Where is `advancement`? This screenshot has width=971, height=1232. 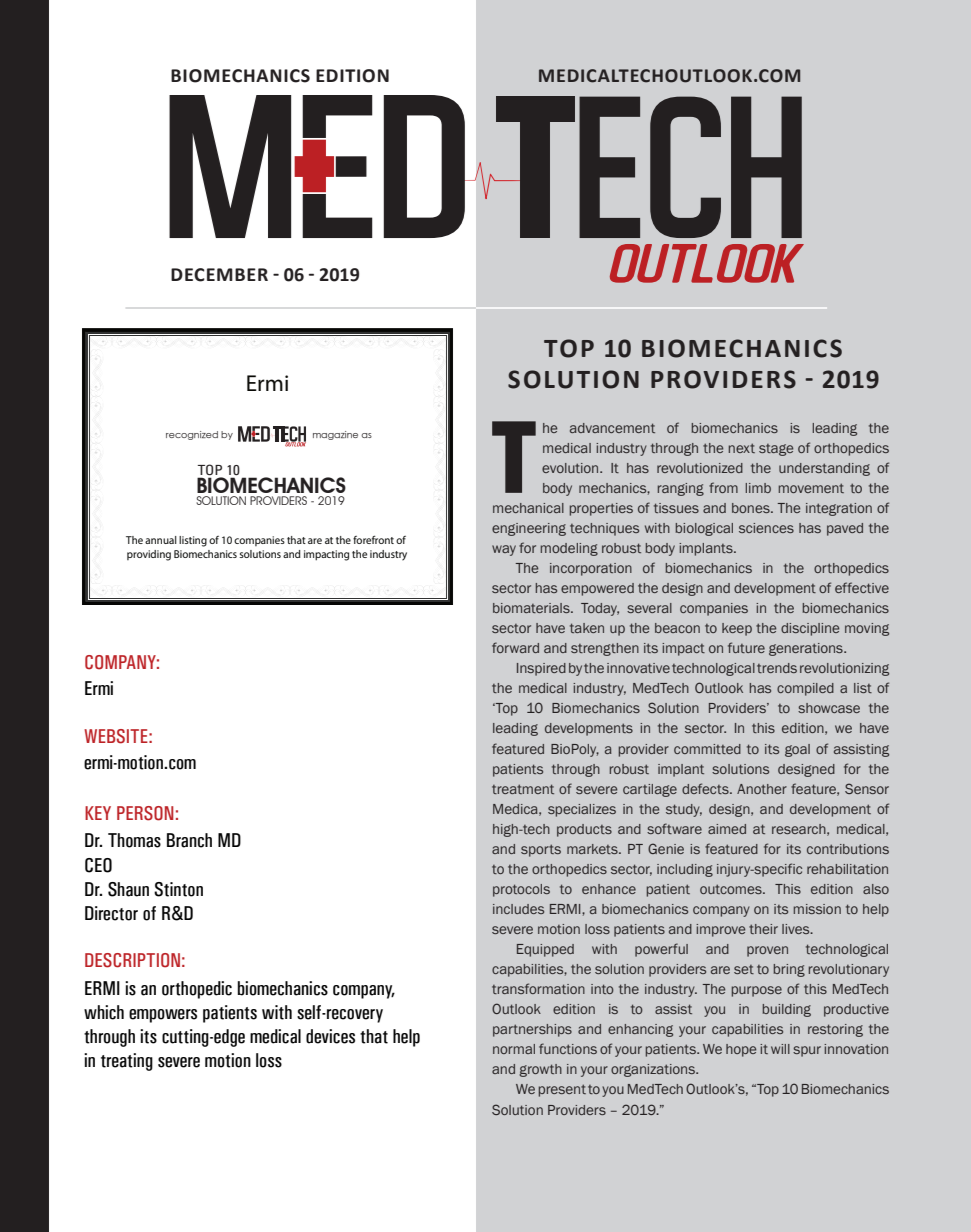
advancement is located at coordinates (612, 428).
